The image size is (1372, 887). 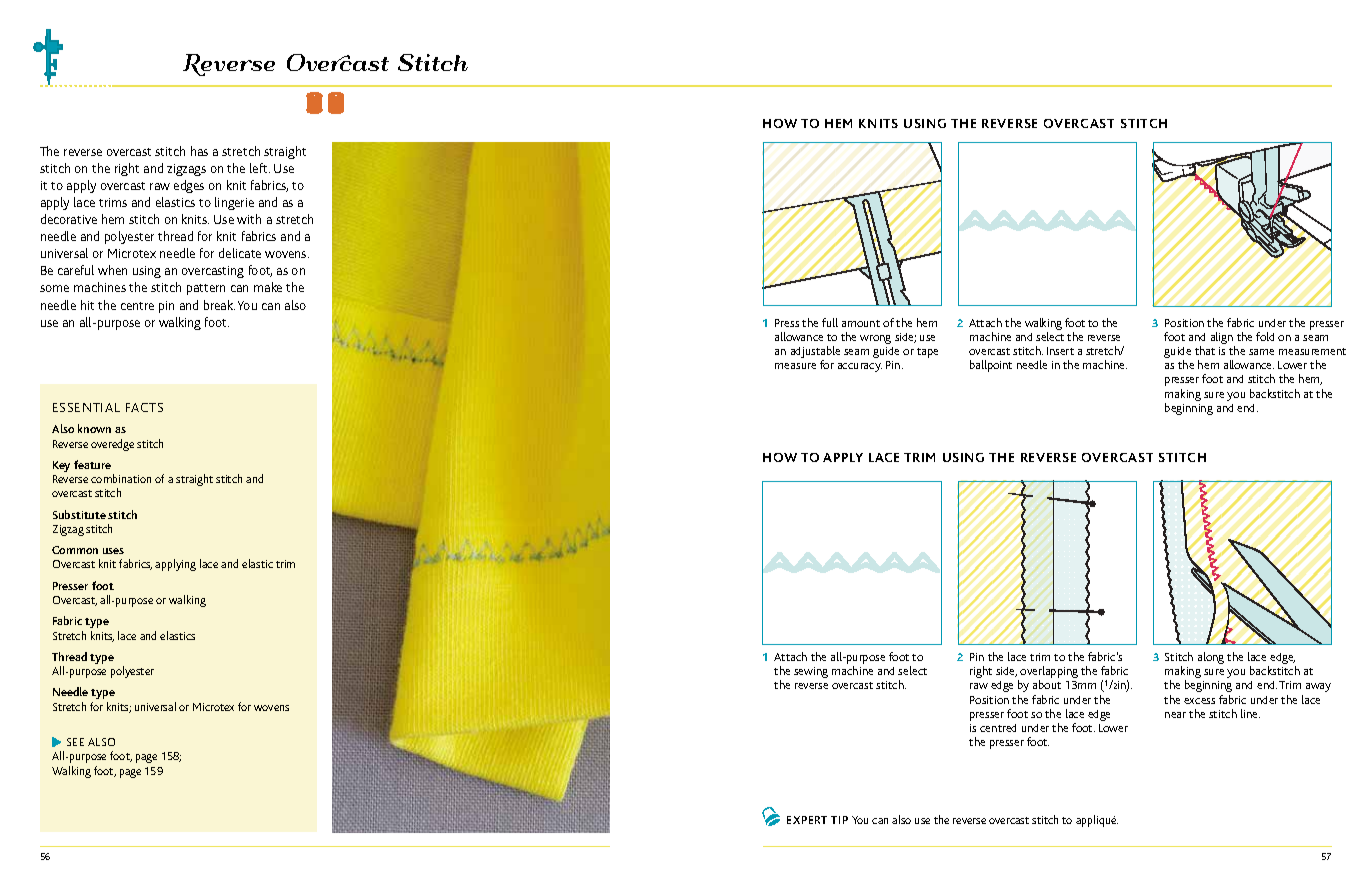 I want to click on that, so click(x=1205, y=350).
